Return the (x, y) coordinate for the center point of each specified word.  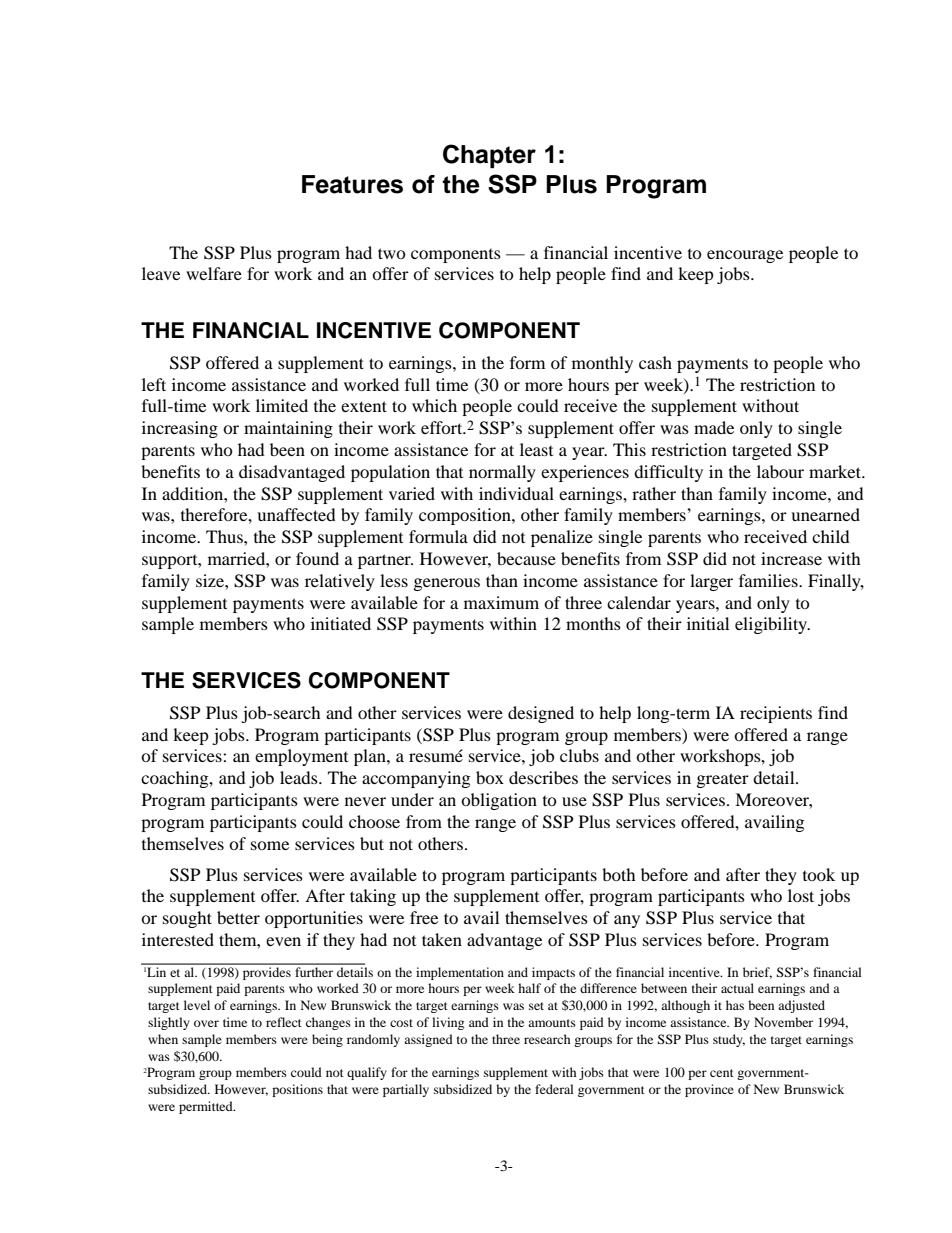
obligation (499, 801)
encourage (745, 256)
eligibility (772, 625)
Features (352, 184)
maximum (501, 602)
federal (554, 1089)
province (709, 1090)
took (819, 874)
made (714, 427)
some (270, 845)
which (434, 405)
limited (282, 405)
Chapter (489, 156)
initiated (341, 623)
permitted (207, 1107)
